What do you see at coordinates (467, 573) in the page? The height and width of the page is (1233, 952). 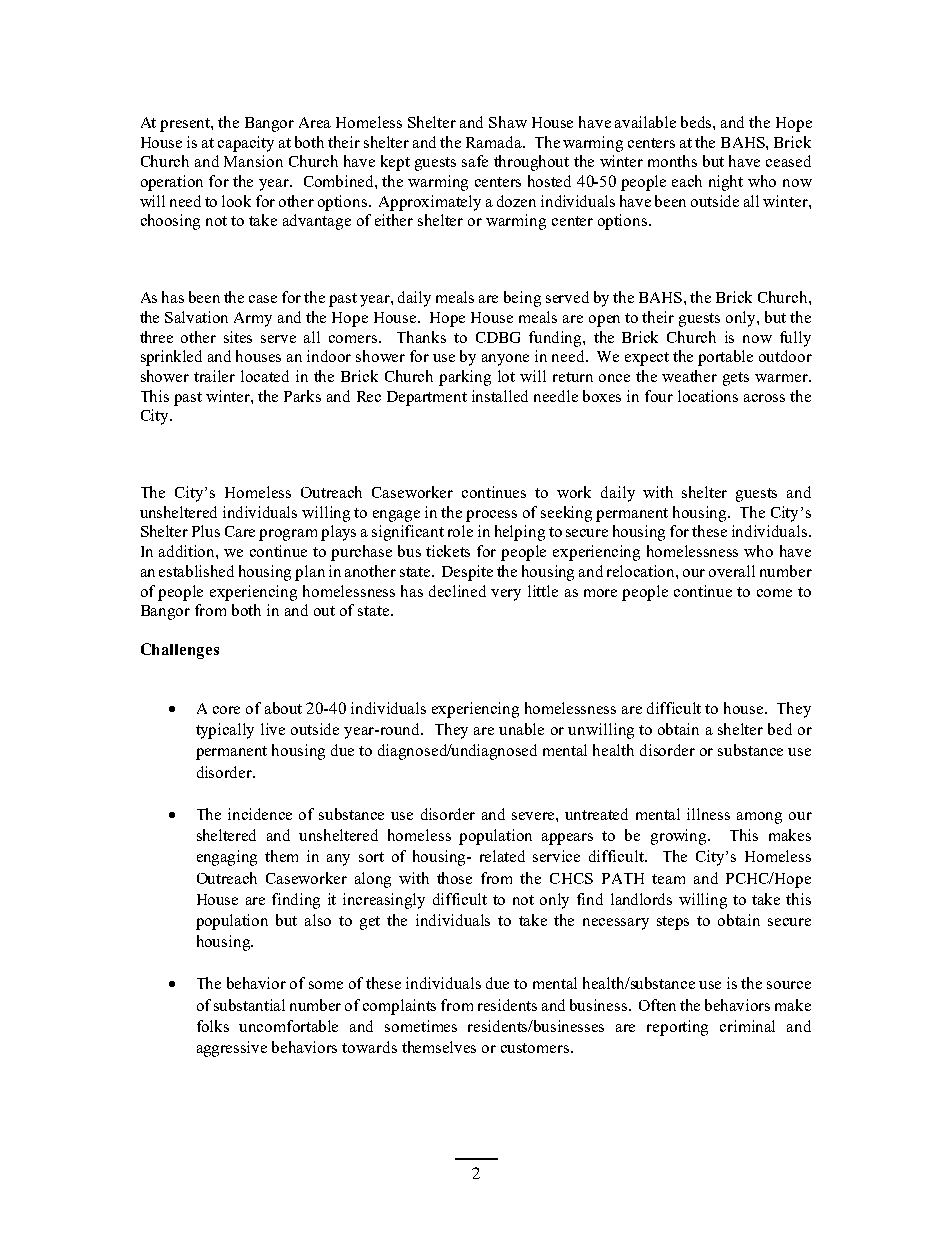 I see `Despite` at bounding box center [467, 573].
